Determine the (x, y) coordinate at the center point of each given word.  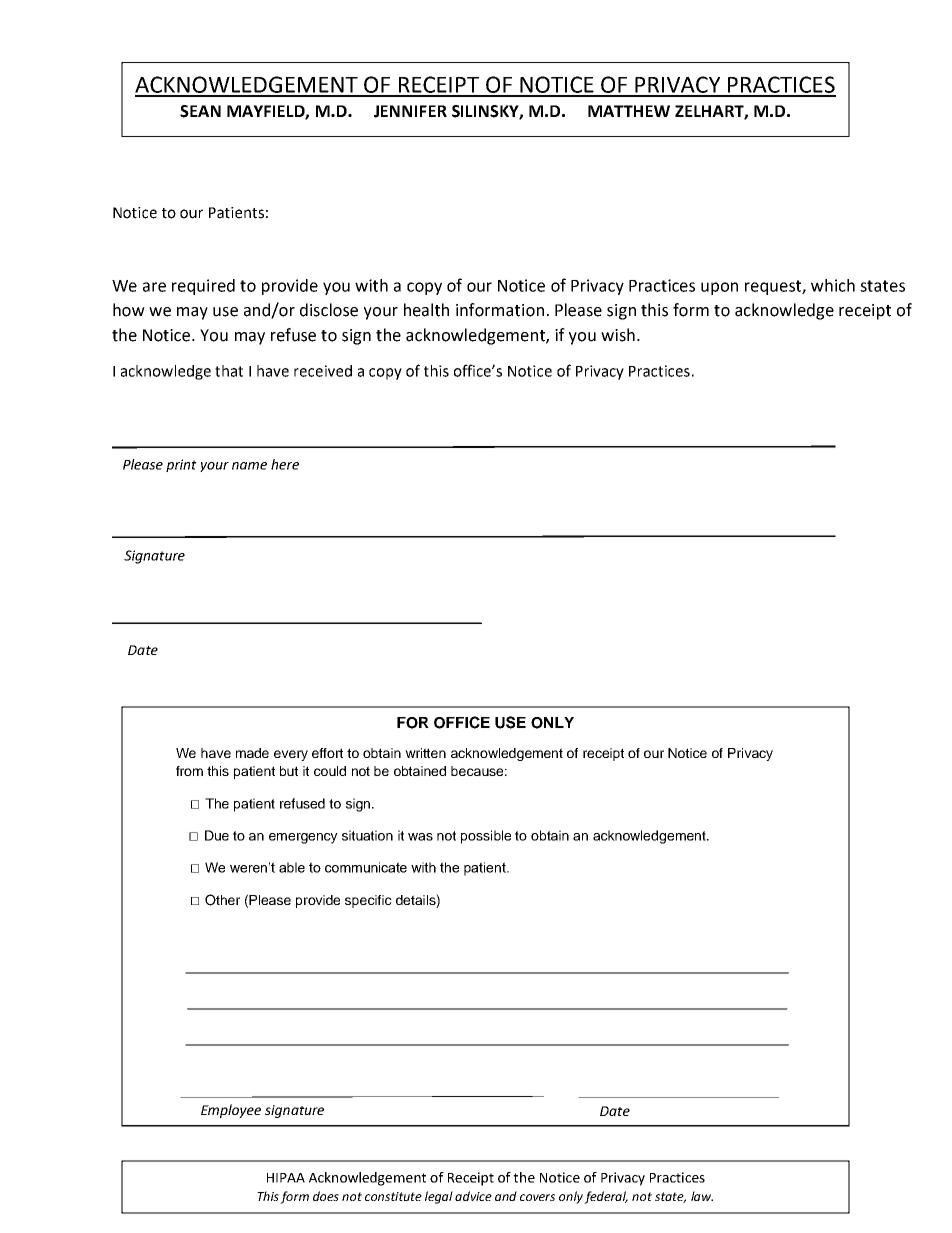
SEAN (200, 111)
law (702, 1196)
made (252, 753)
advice (473, 1196)
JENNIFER (410, 111)
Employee (231, 1111)
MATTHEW (629, 111)
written (425, 753)
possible (486, 837)
